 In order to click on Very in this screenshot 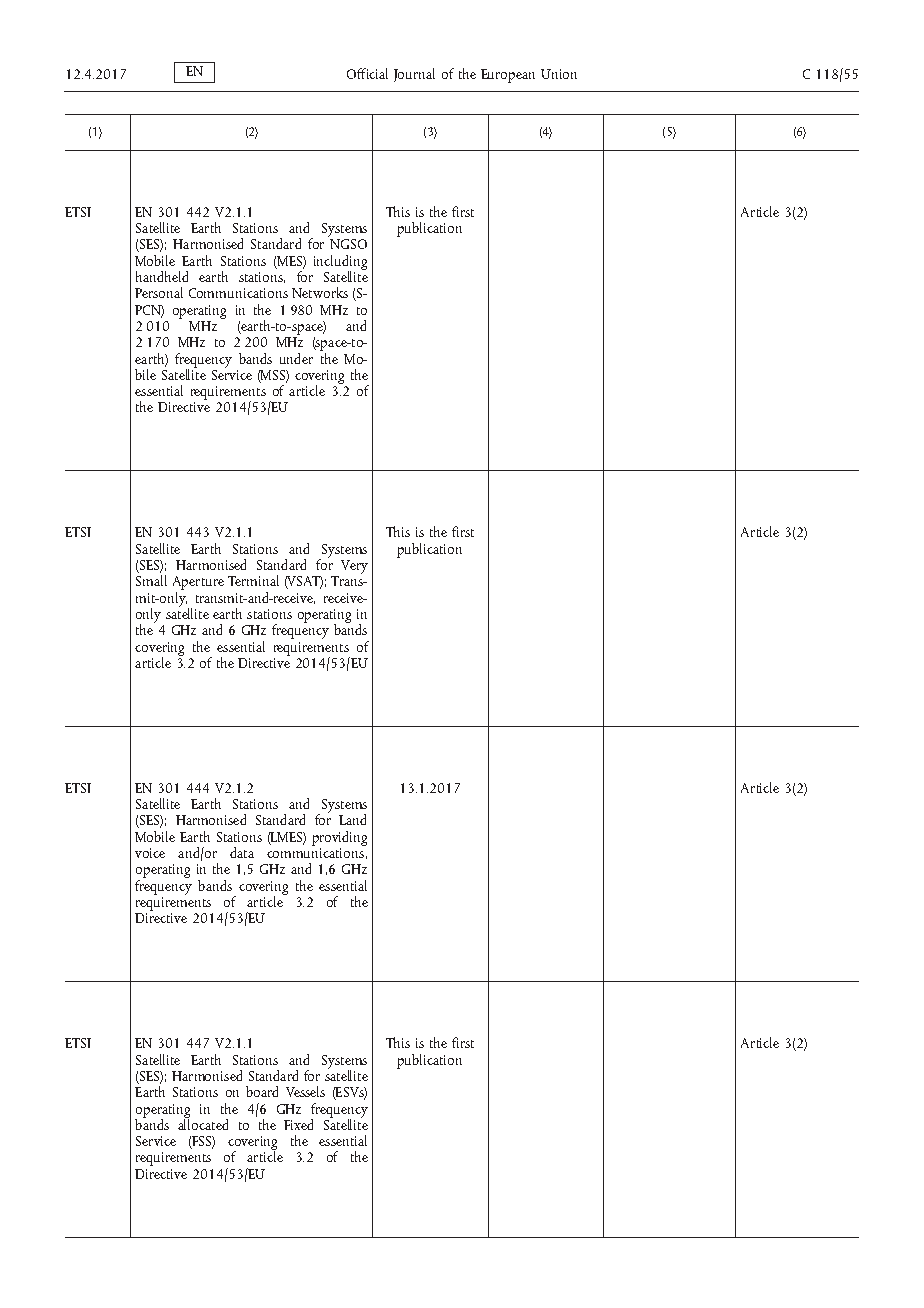, I will do `click(354, 567)`.
